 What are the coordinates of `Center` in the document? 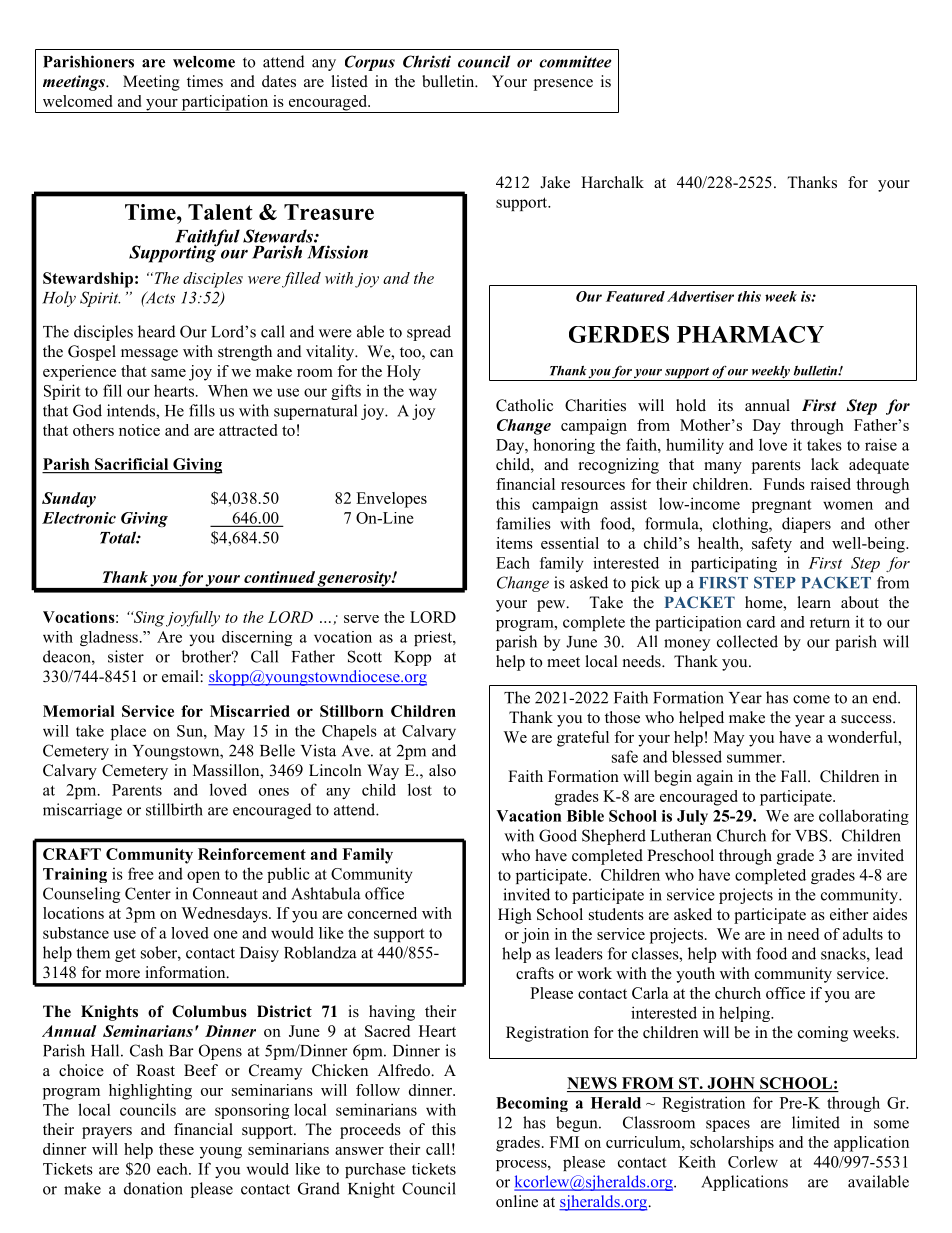 It's located at (148, 893).
